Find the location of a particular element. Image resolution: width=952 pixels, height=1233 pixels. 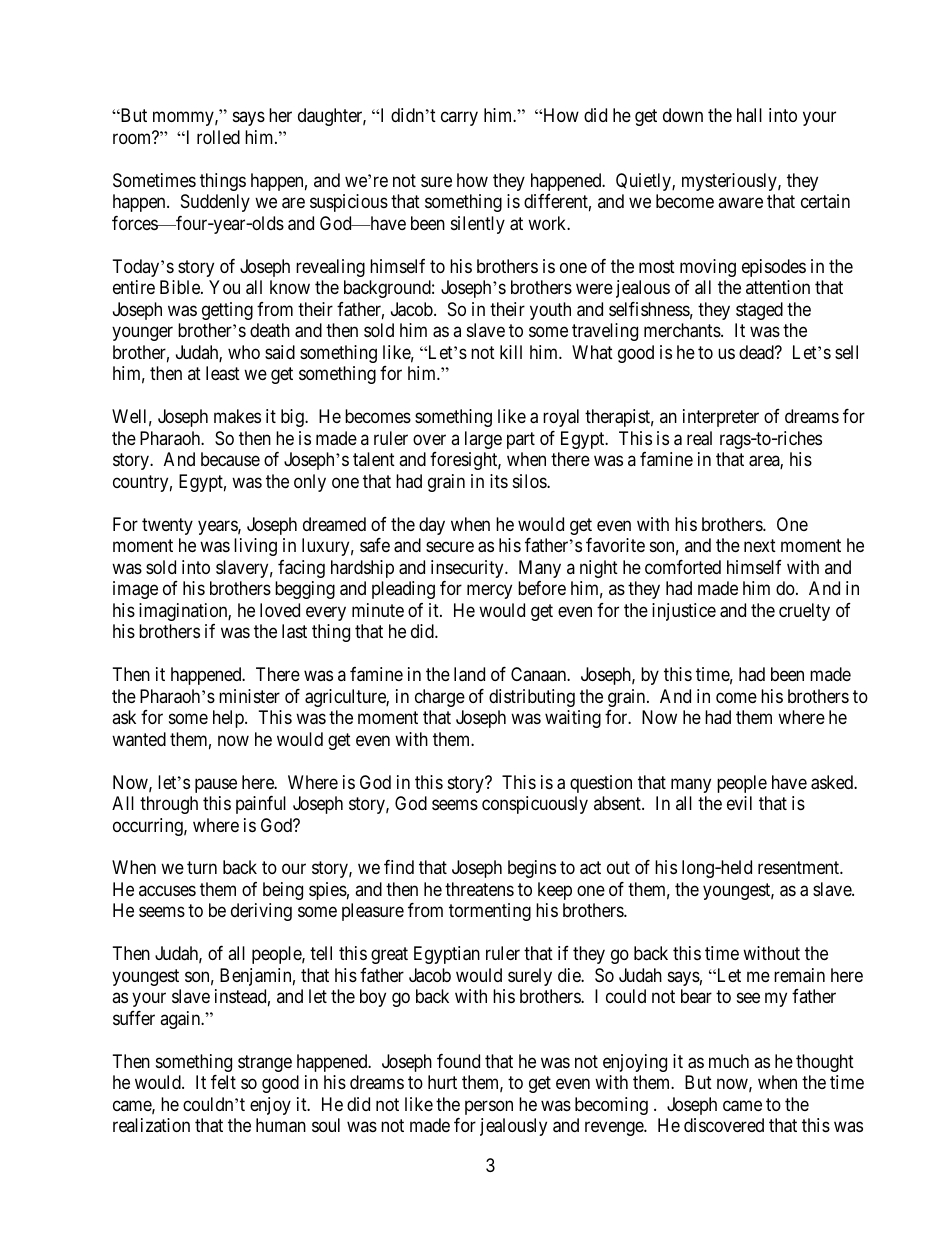

much is located at coordinates (729, 1061).
